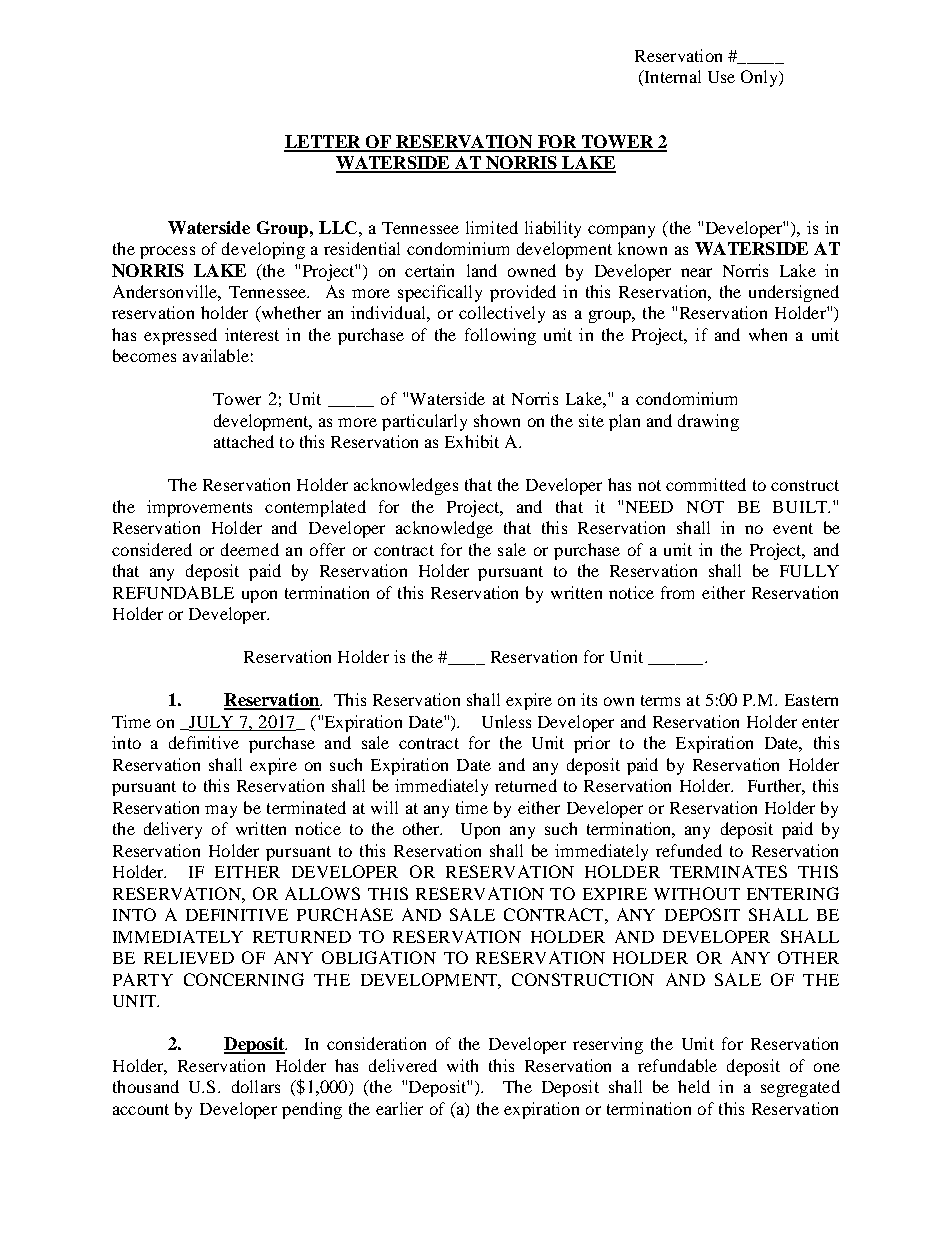 The width and height of the screenshot is (952, 1233). What do you see at coordinates (677, 592) in the screenshot?
I see `from` at bounding box center [677, 592].
